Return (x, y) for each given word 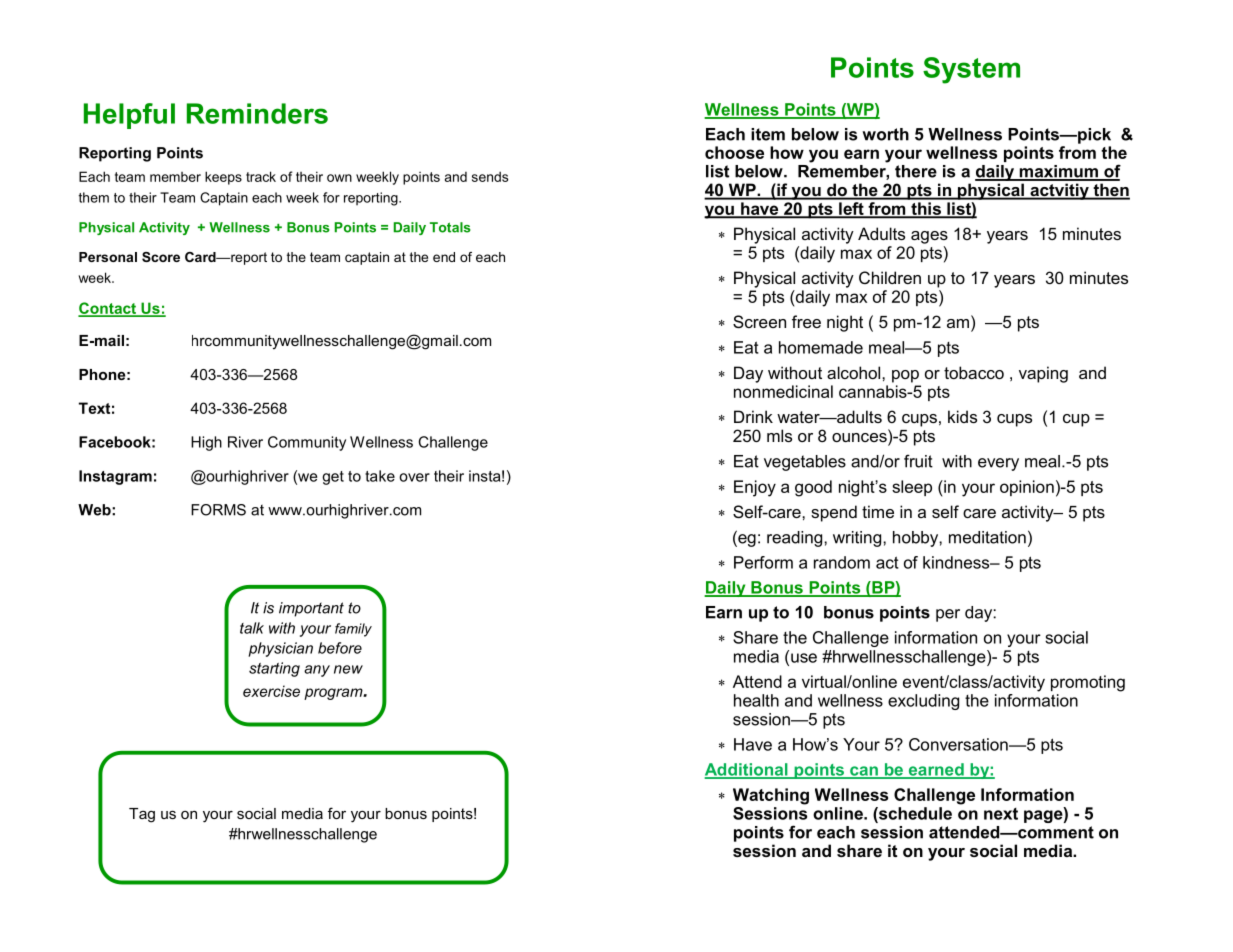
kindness (957, 562)
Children (890, 277)
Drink (753, 416)
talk (252, 628)
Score (161, 257)
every (998, 464)
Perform (763, 562)
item (768, 134)
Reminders (257, 113)
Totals (450, 227)
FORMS (218, 510)
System (971, 70)
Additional (747, 770)
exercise (271, 691)
